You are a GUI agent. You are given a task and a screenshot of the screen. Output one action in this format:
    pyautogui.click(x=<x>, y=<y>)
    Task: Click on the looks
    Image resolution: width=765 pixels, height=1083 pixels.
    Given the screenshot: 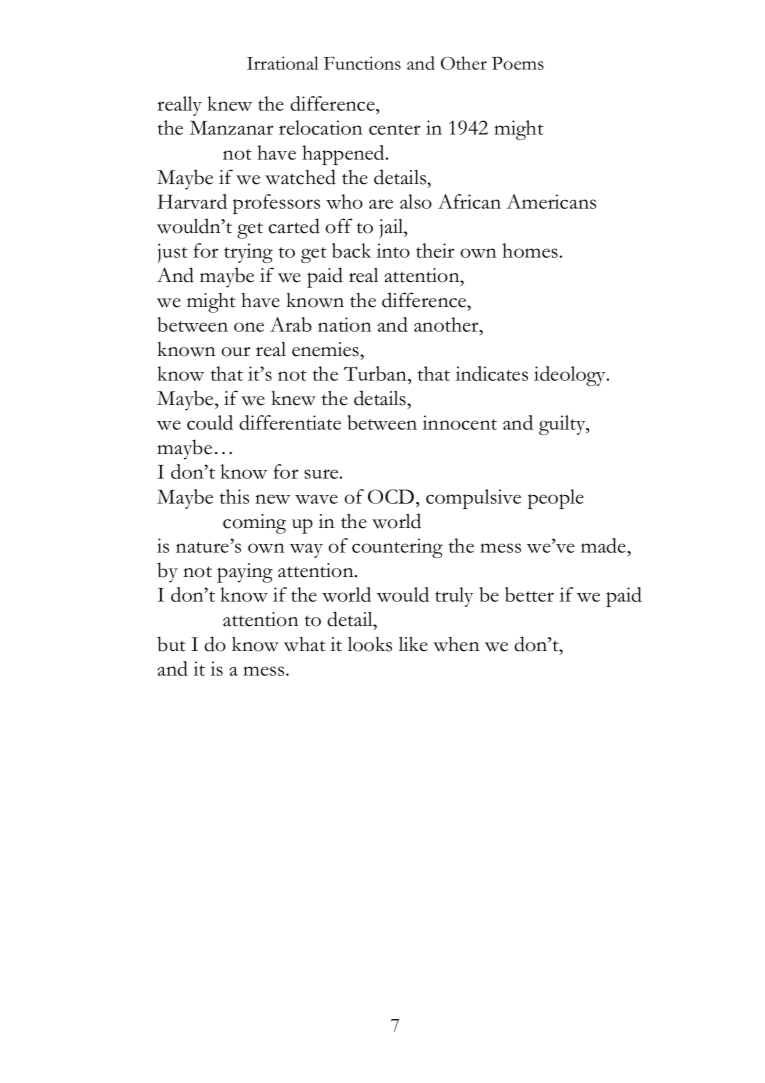 What is the action you would take?
    pyautogui.click(x=370, y=644)
